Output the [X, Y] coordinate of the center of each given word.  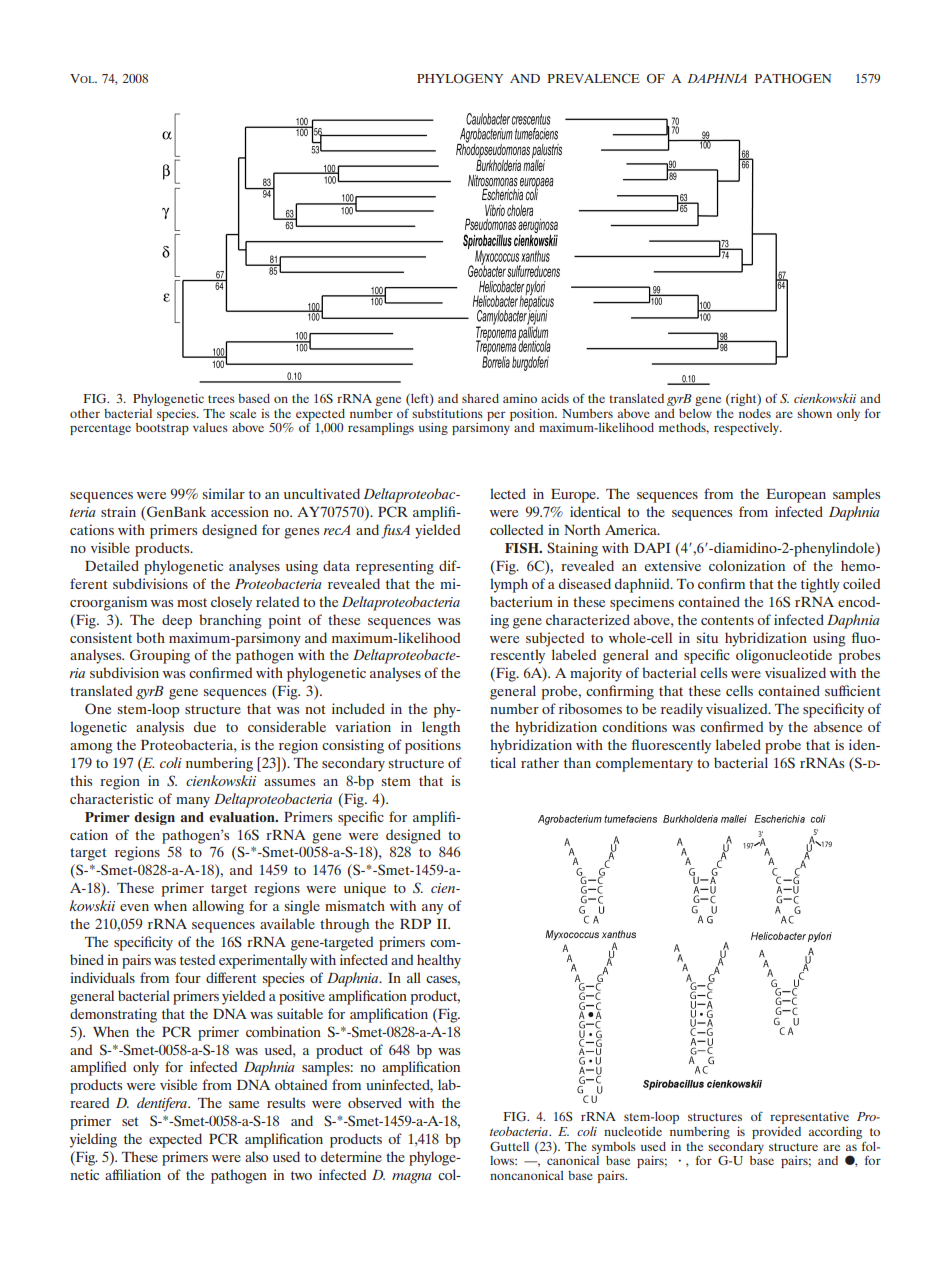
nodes [755, 413]
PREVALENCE [593, 78]
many [193, 802]
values [210, 427]
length [441, 728]
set [130, 1121]
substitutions [447, 413]
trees [221, 399]
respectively [747, 428]
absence [838, 726]
